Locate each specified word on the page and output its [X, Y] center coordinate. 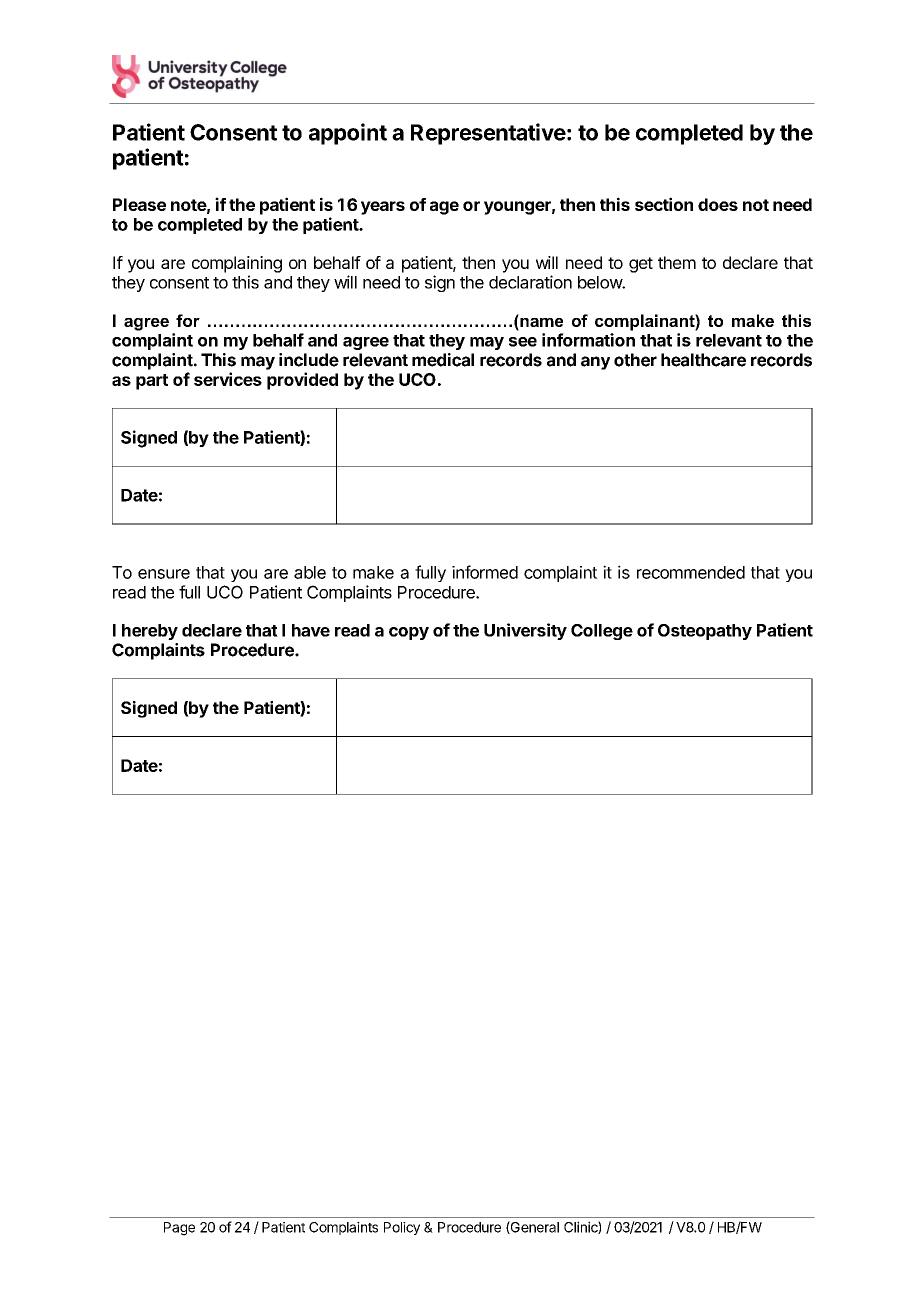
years [383, 208]
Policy [402, 1228]
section [664, 204]
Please [139, 204]
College [602, 632]
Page [179, 1229]
